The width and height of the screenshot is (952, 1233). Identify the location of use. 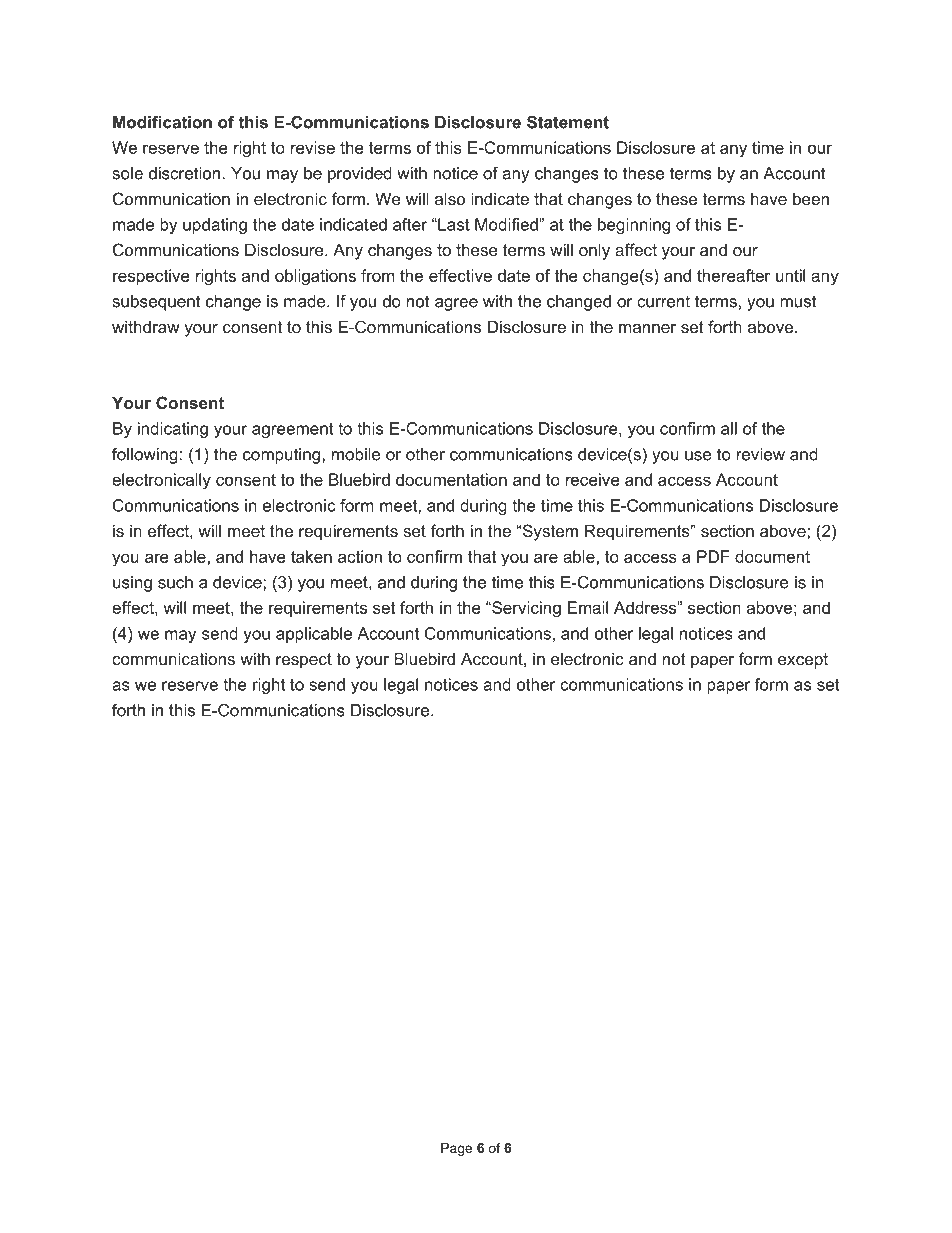
(698, 456).
